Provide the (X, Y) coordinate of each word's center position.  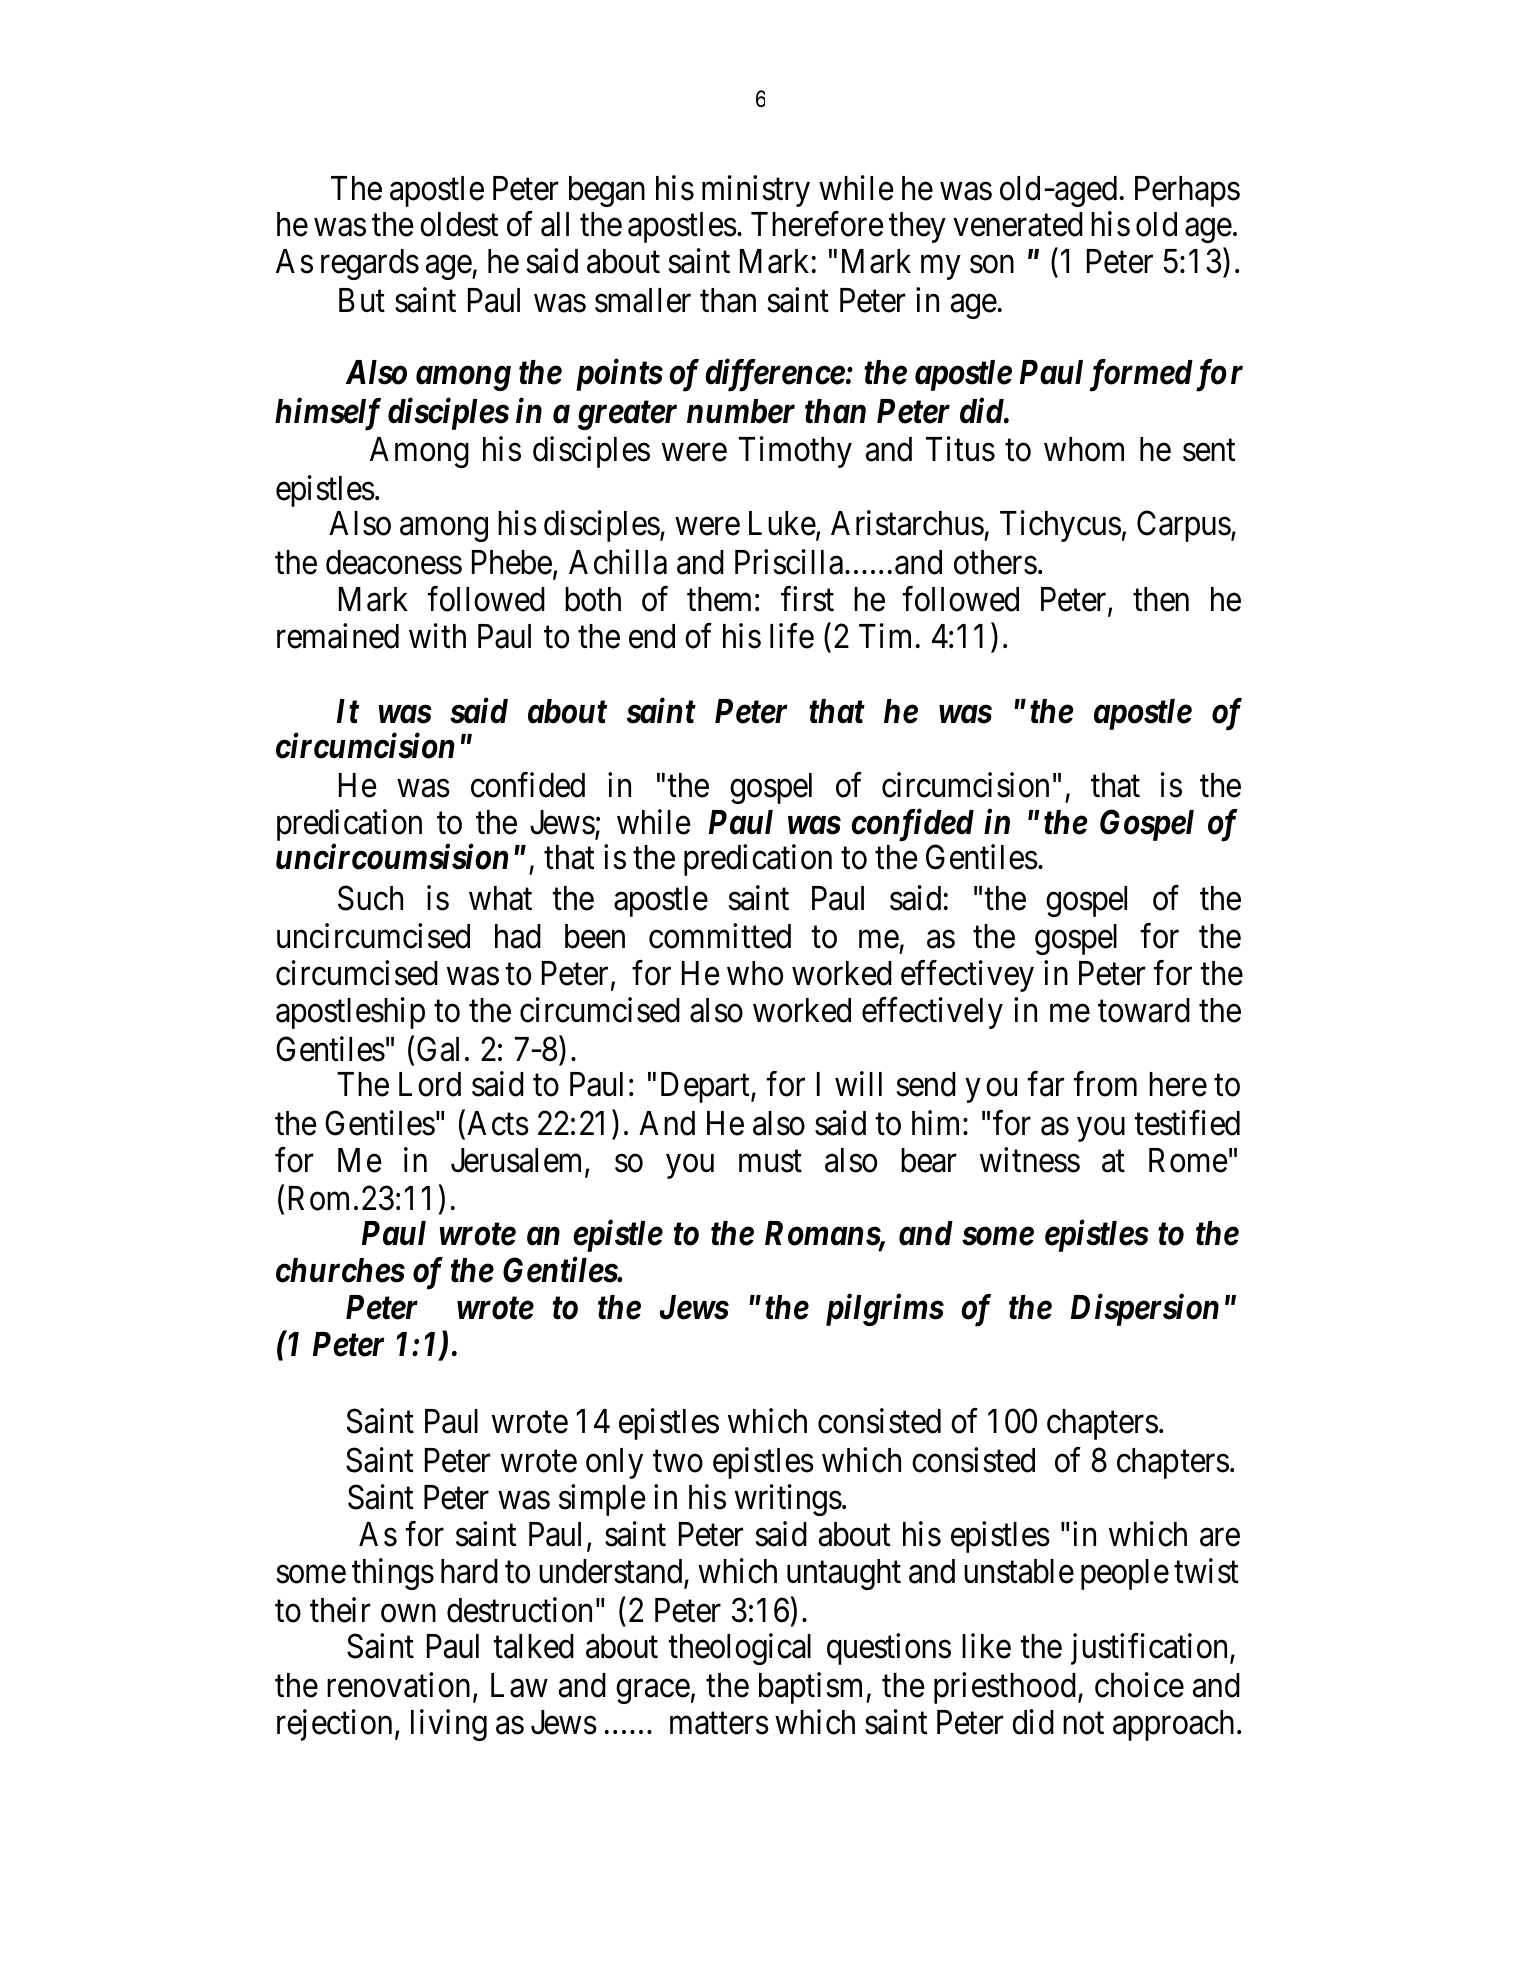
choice (1139, 1685)
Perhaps (1187, 191)
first (807, 599)
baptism (813, 1688)
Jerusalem (518, 1162)
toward (1144, 1010)
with (437, 636)
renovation (398, 1685)
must (770, 1162)
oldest (459, 224)
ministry (756, 191)
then (1161, 599)
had (518, 936)
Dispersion (1145, 1310)
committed (720, 936)
